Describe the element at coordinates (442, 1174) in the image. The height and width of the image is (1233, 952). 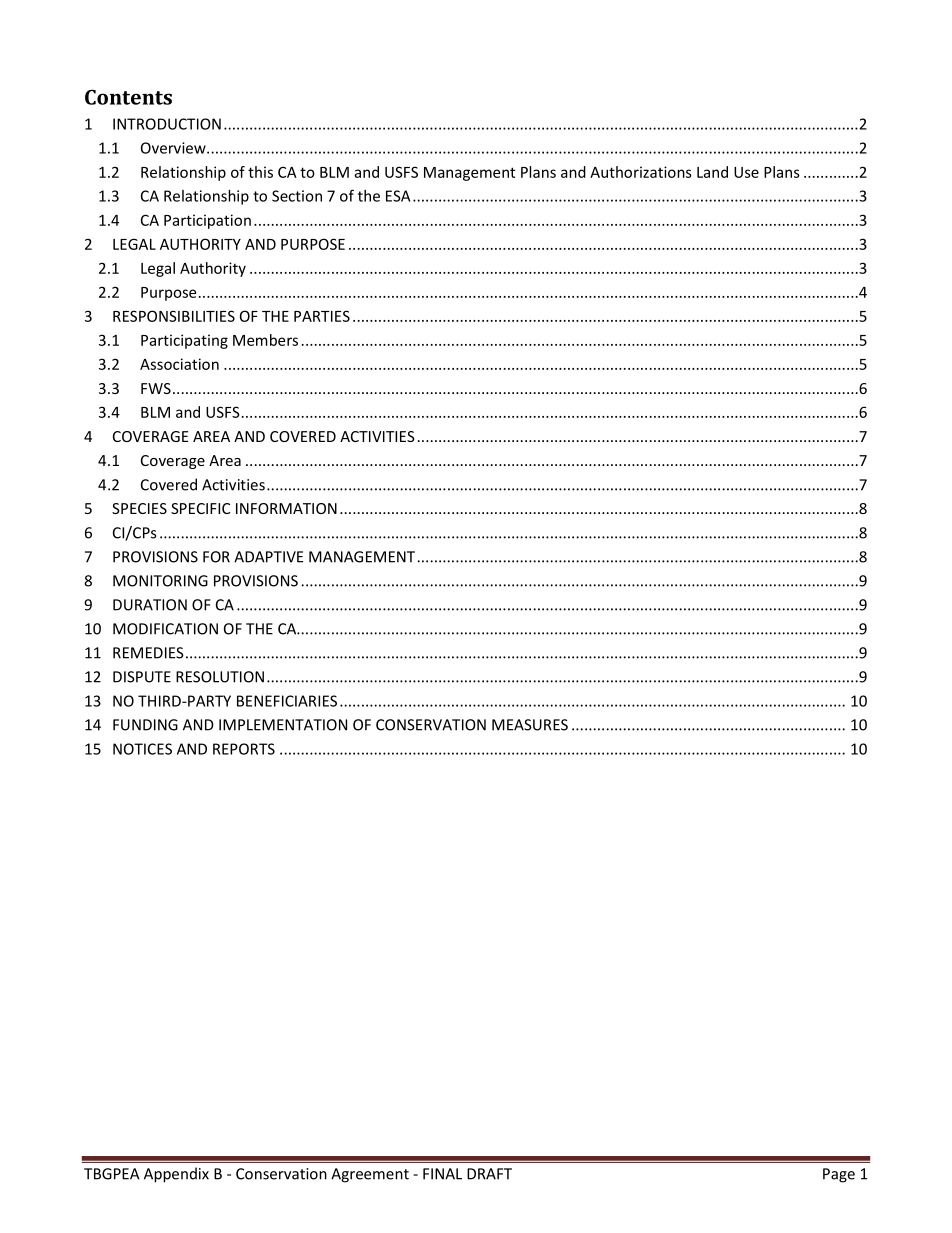
I see `FINAL` at that location.
